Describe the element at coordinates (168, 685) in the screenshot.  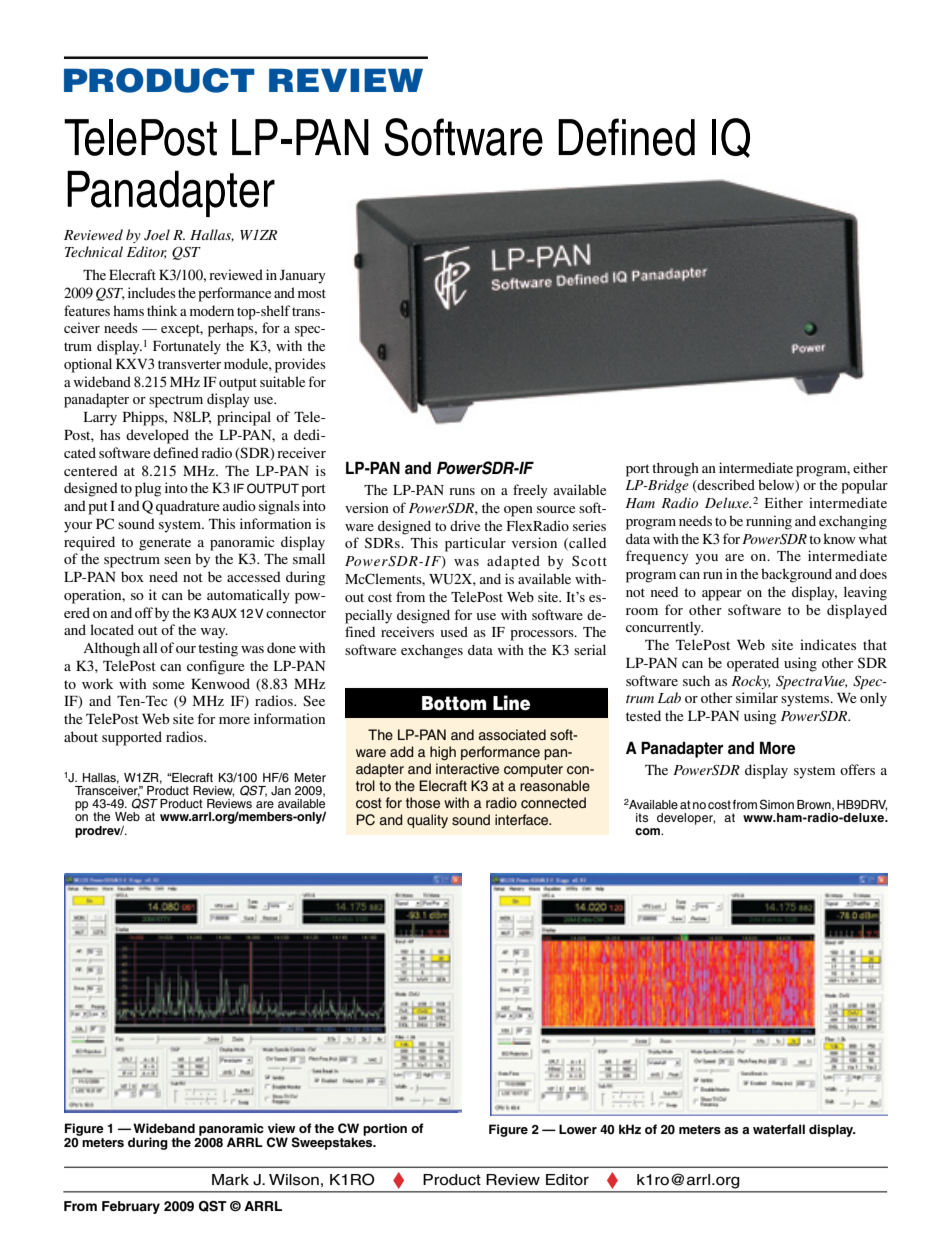
I see `some` at that location.
